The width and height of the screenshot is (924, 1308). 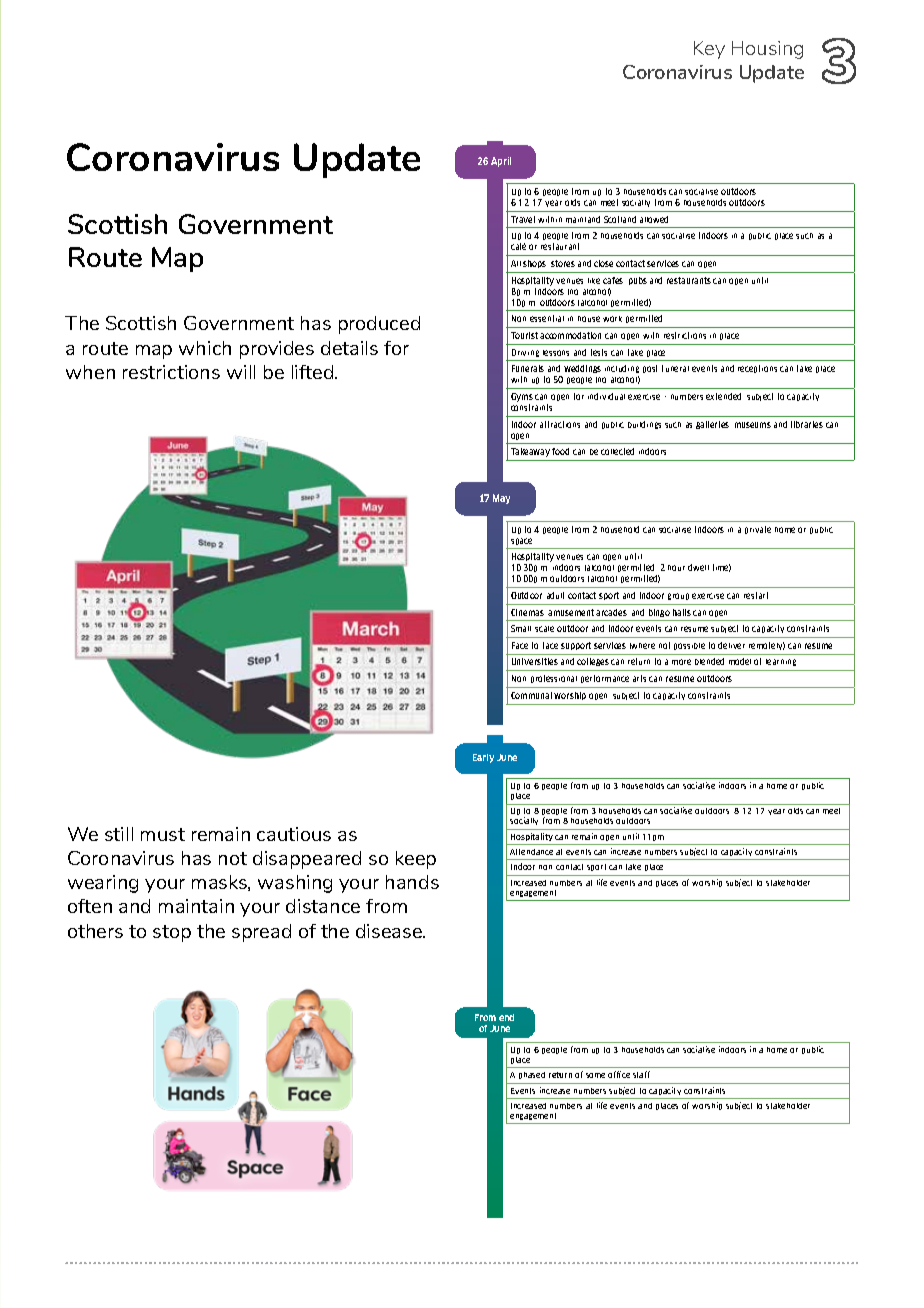 What do you see at coordinates (205, 348) in the screenshot?
I see `which` at bounding box center [205, 348].
